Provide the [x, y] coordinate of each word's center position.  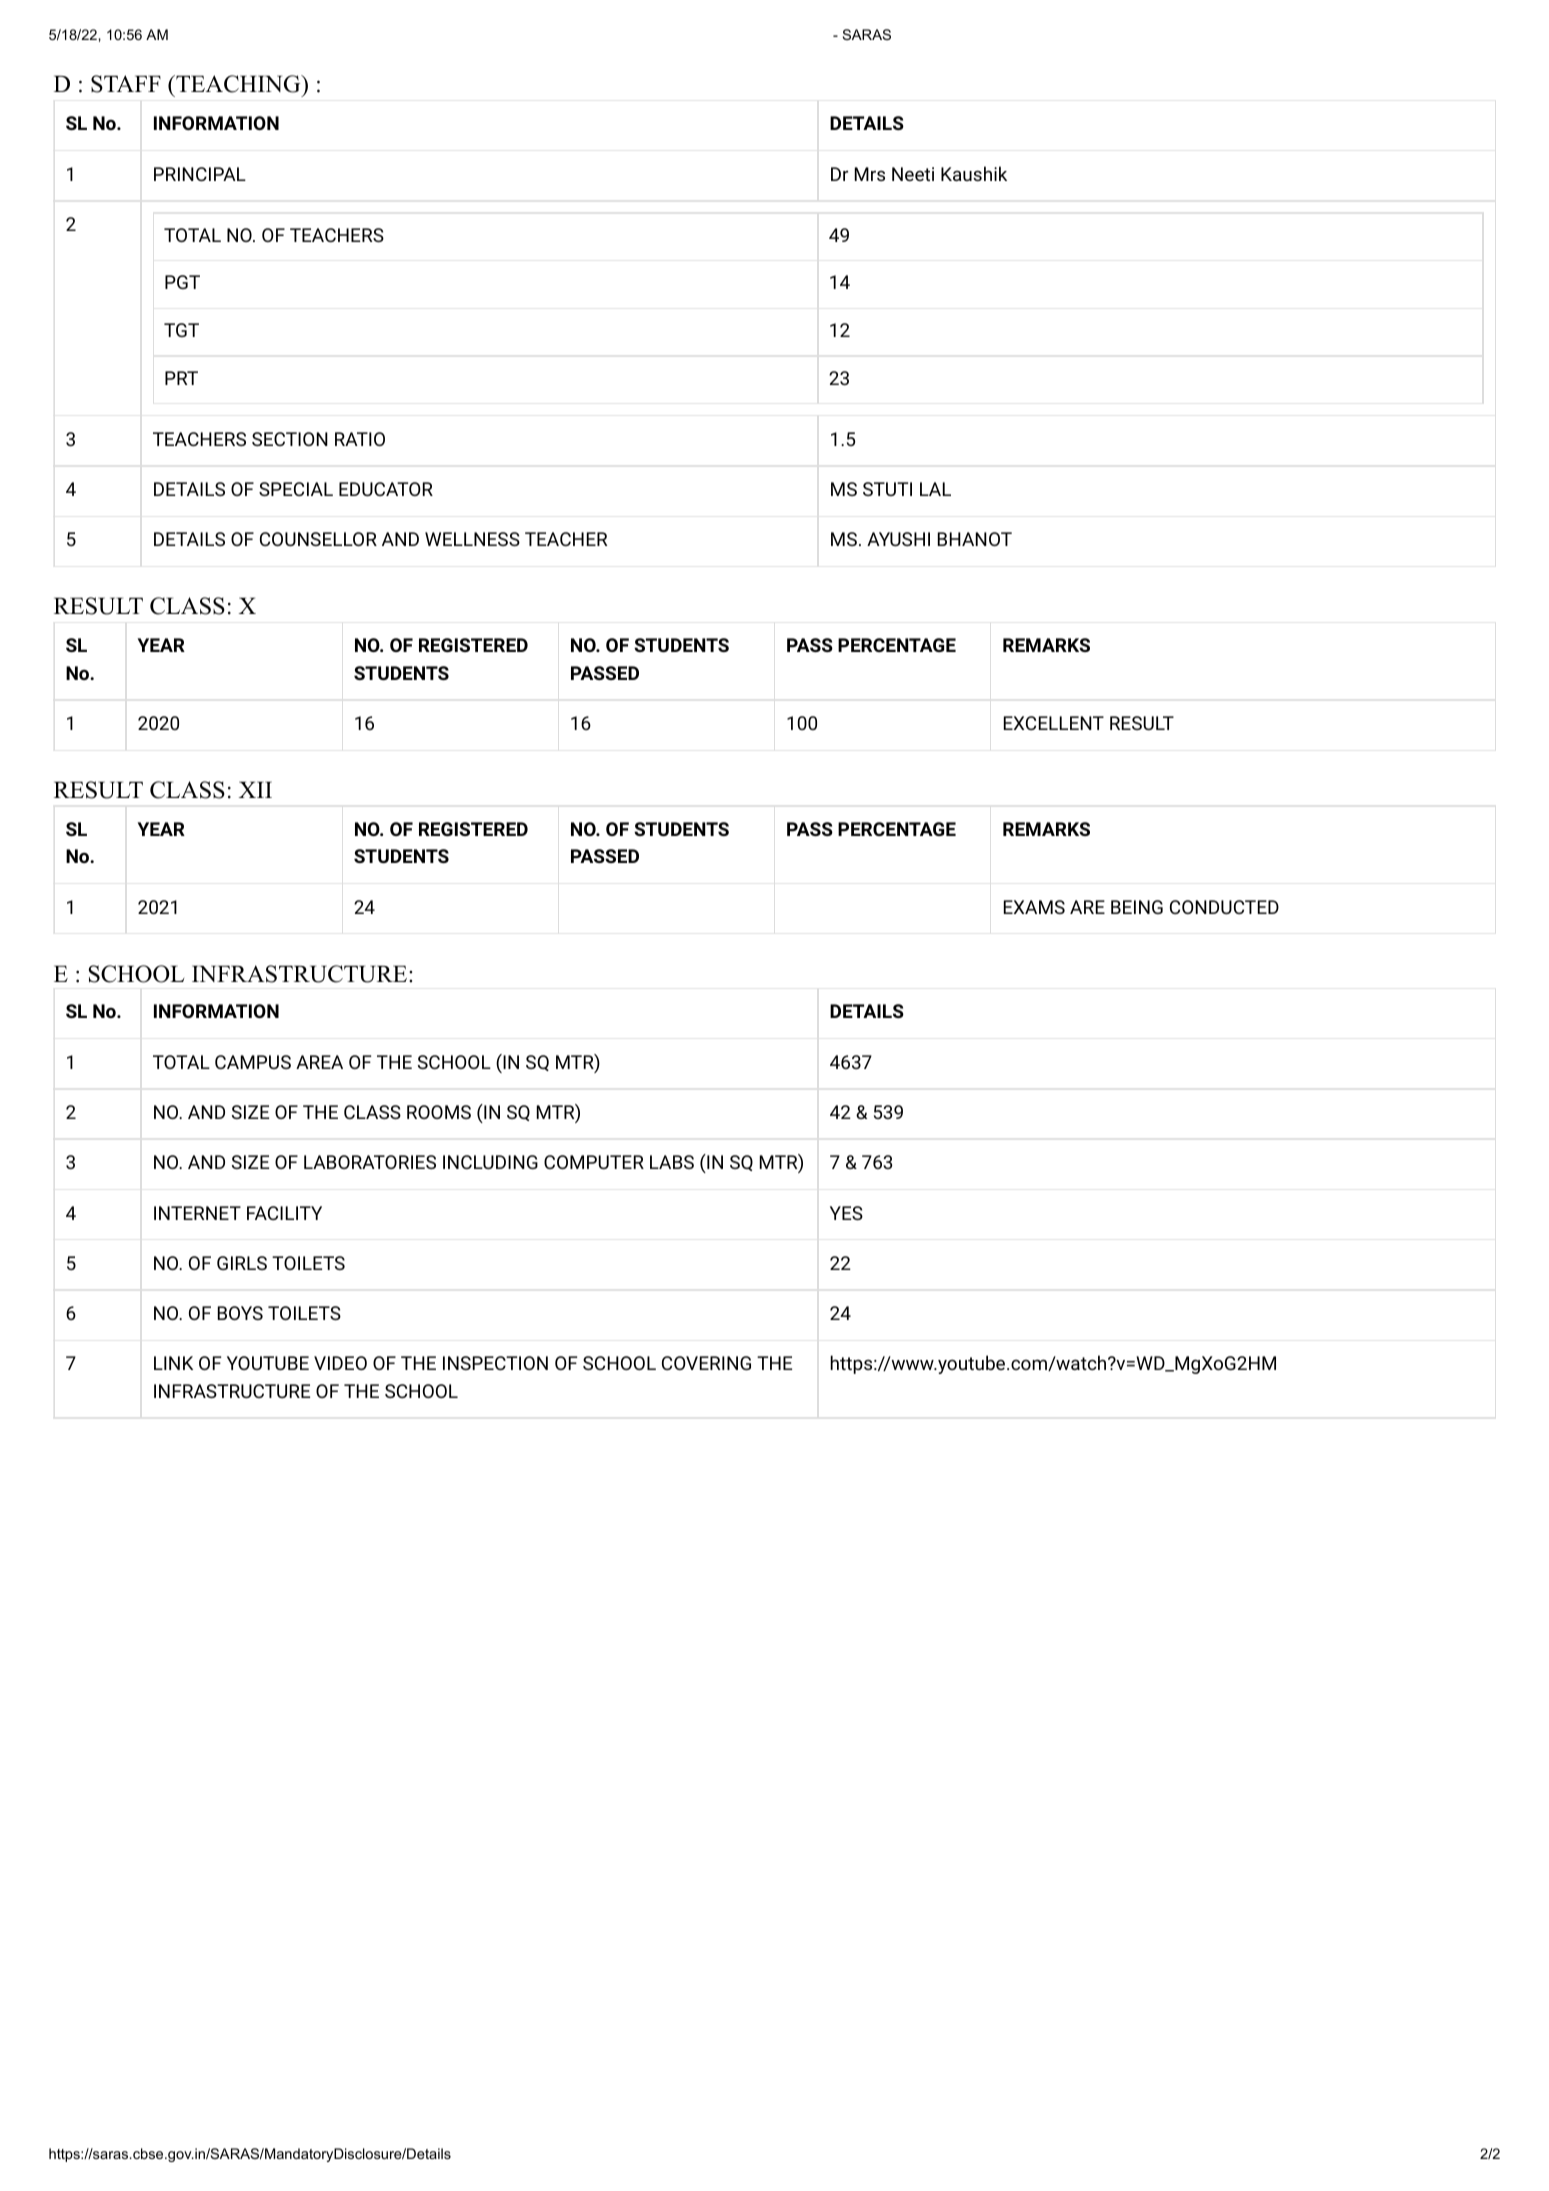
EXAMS [1034, 907]
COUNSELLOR [318, 539]
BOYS [240, 1313]
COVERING [706, 1363]
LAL [935, 489]
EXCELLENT [1054, 723]
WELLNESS [472, 539]
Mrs [870, 174]
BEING [1137, 907]
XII [255, 789]
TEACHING [238, 84]
